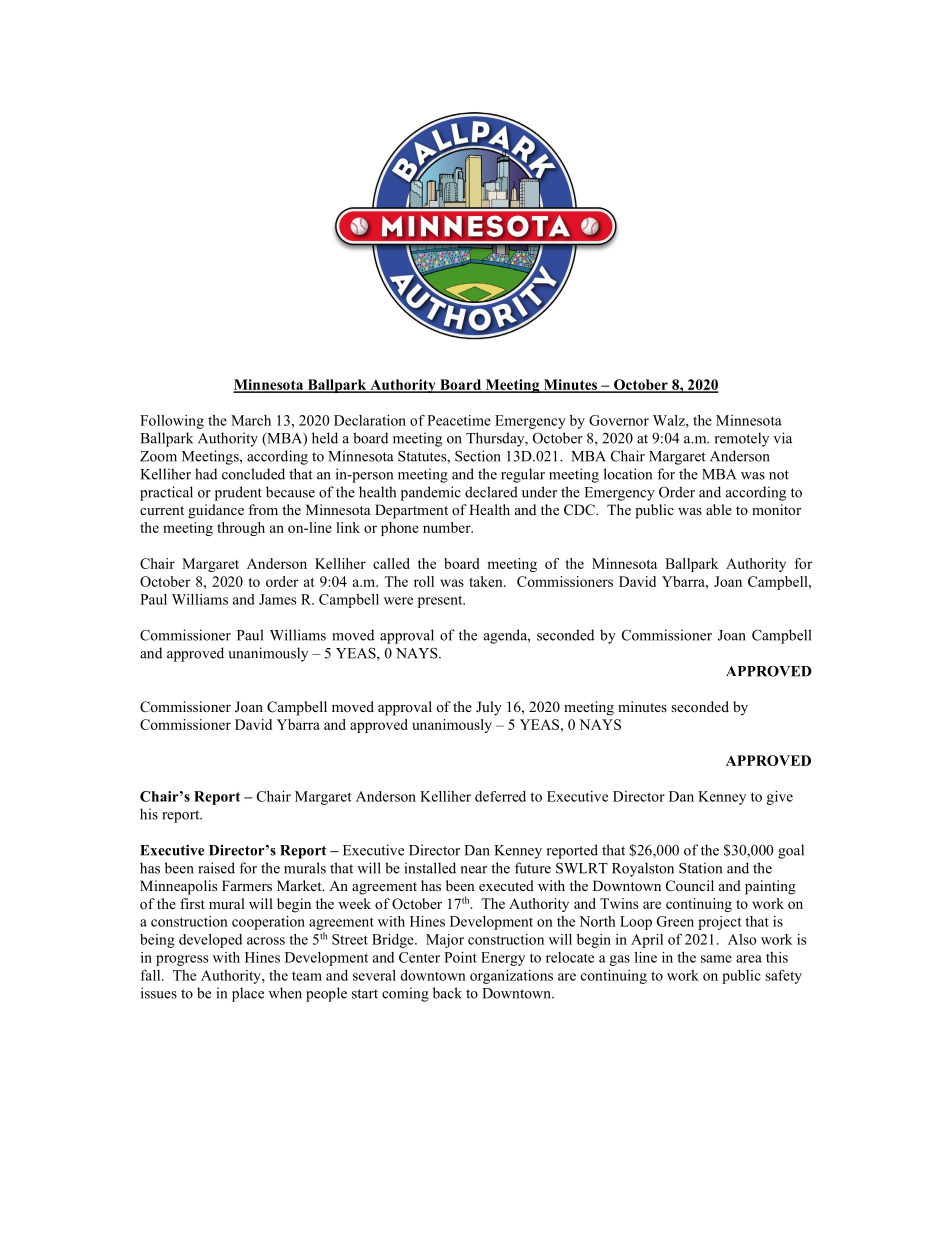  What do you see at coordinates (277, 599) in the document?
I see `James` at bounding box center [277, 599].
